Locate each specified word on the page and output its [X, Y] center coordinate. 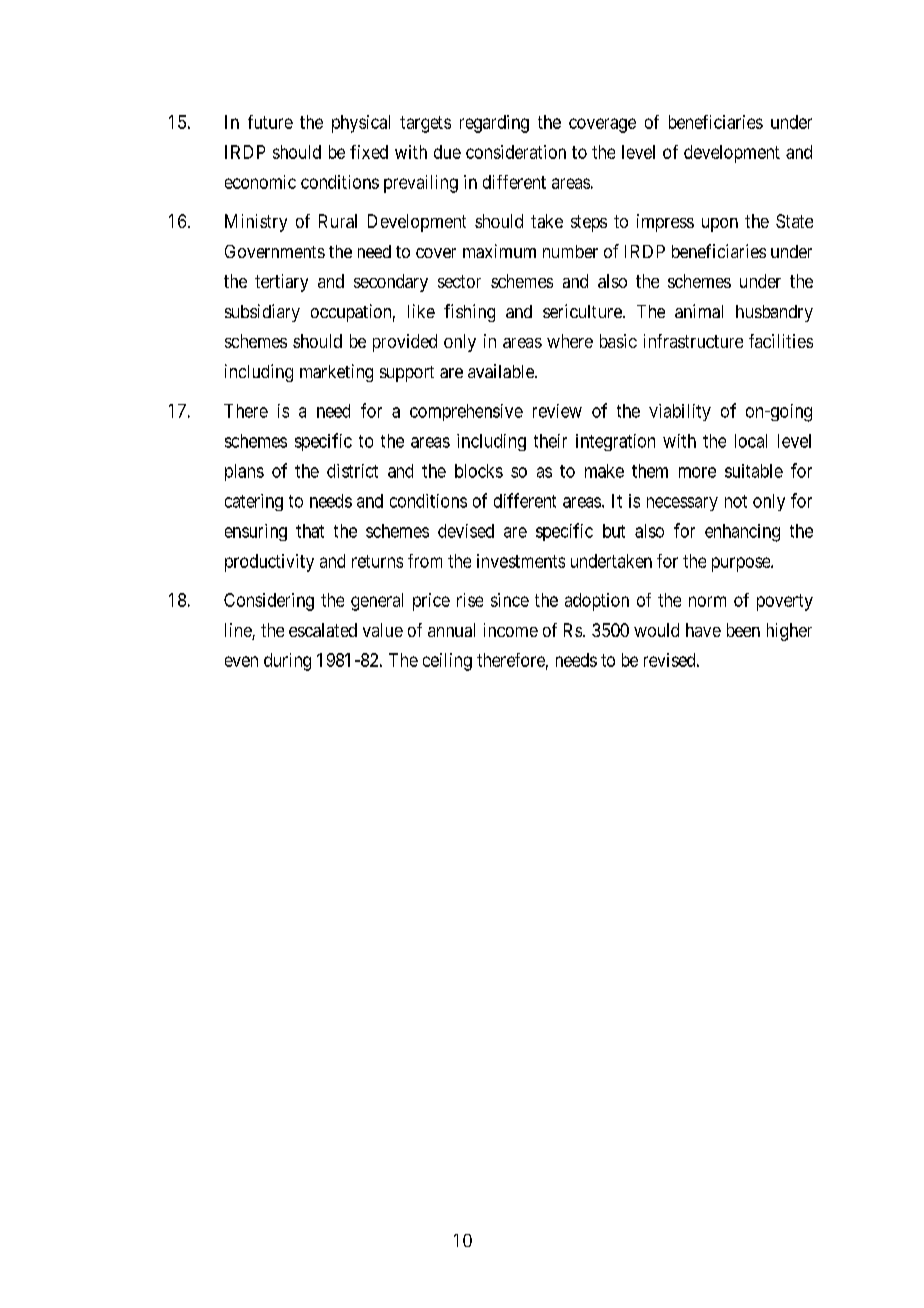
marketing [336, 373]
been [743, 630]
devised [466, 531]
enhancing [742, 533]
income [511, 630]
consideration [516, 152]
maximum [499, 251]
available [502, 371]
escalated [323, 630]
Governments [275, 251]
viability [680, 412]
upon [720, 225]
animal [699, 311]
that [310, 531]
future [270, 122]
